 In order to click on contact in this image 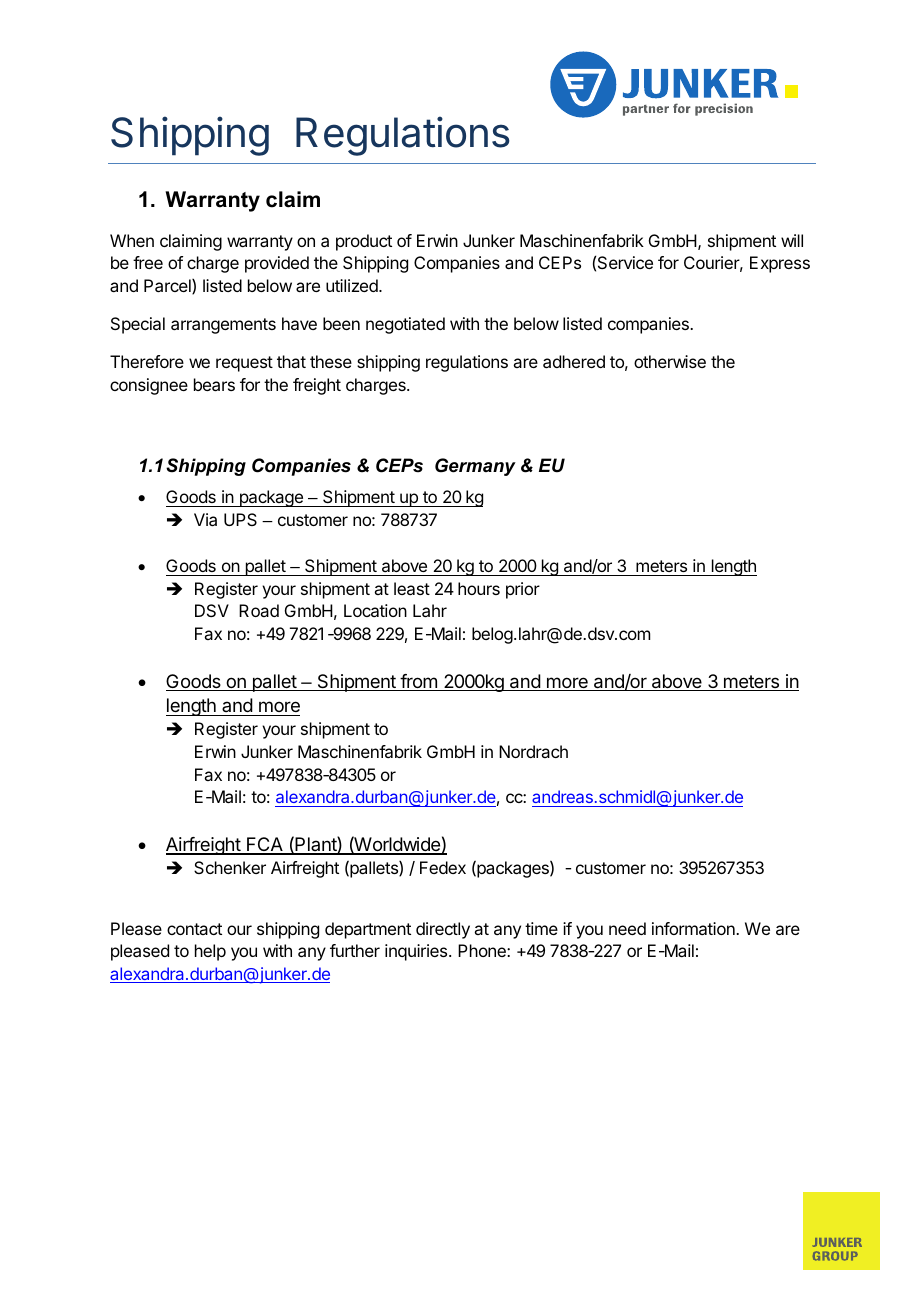, I will do `click(194, 929)`.
